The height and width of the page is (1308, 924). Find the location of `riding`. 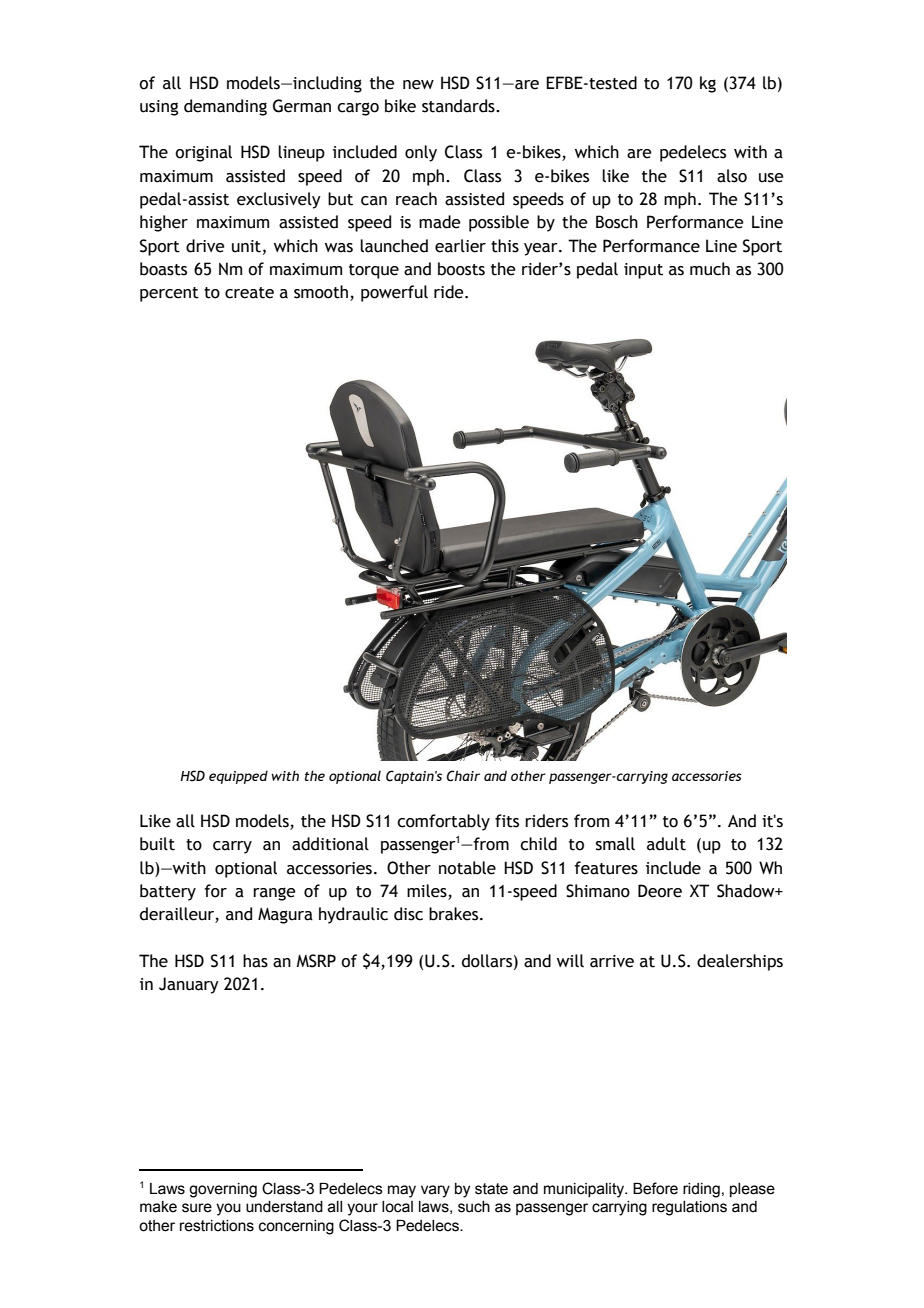

riding is located at coordinates (701, 1190).
